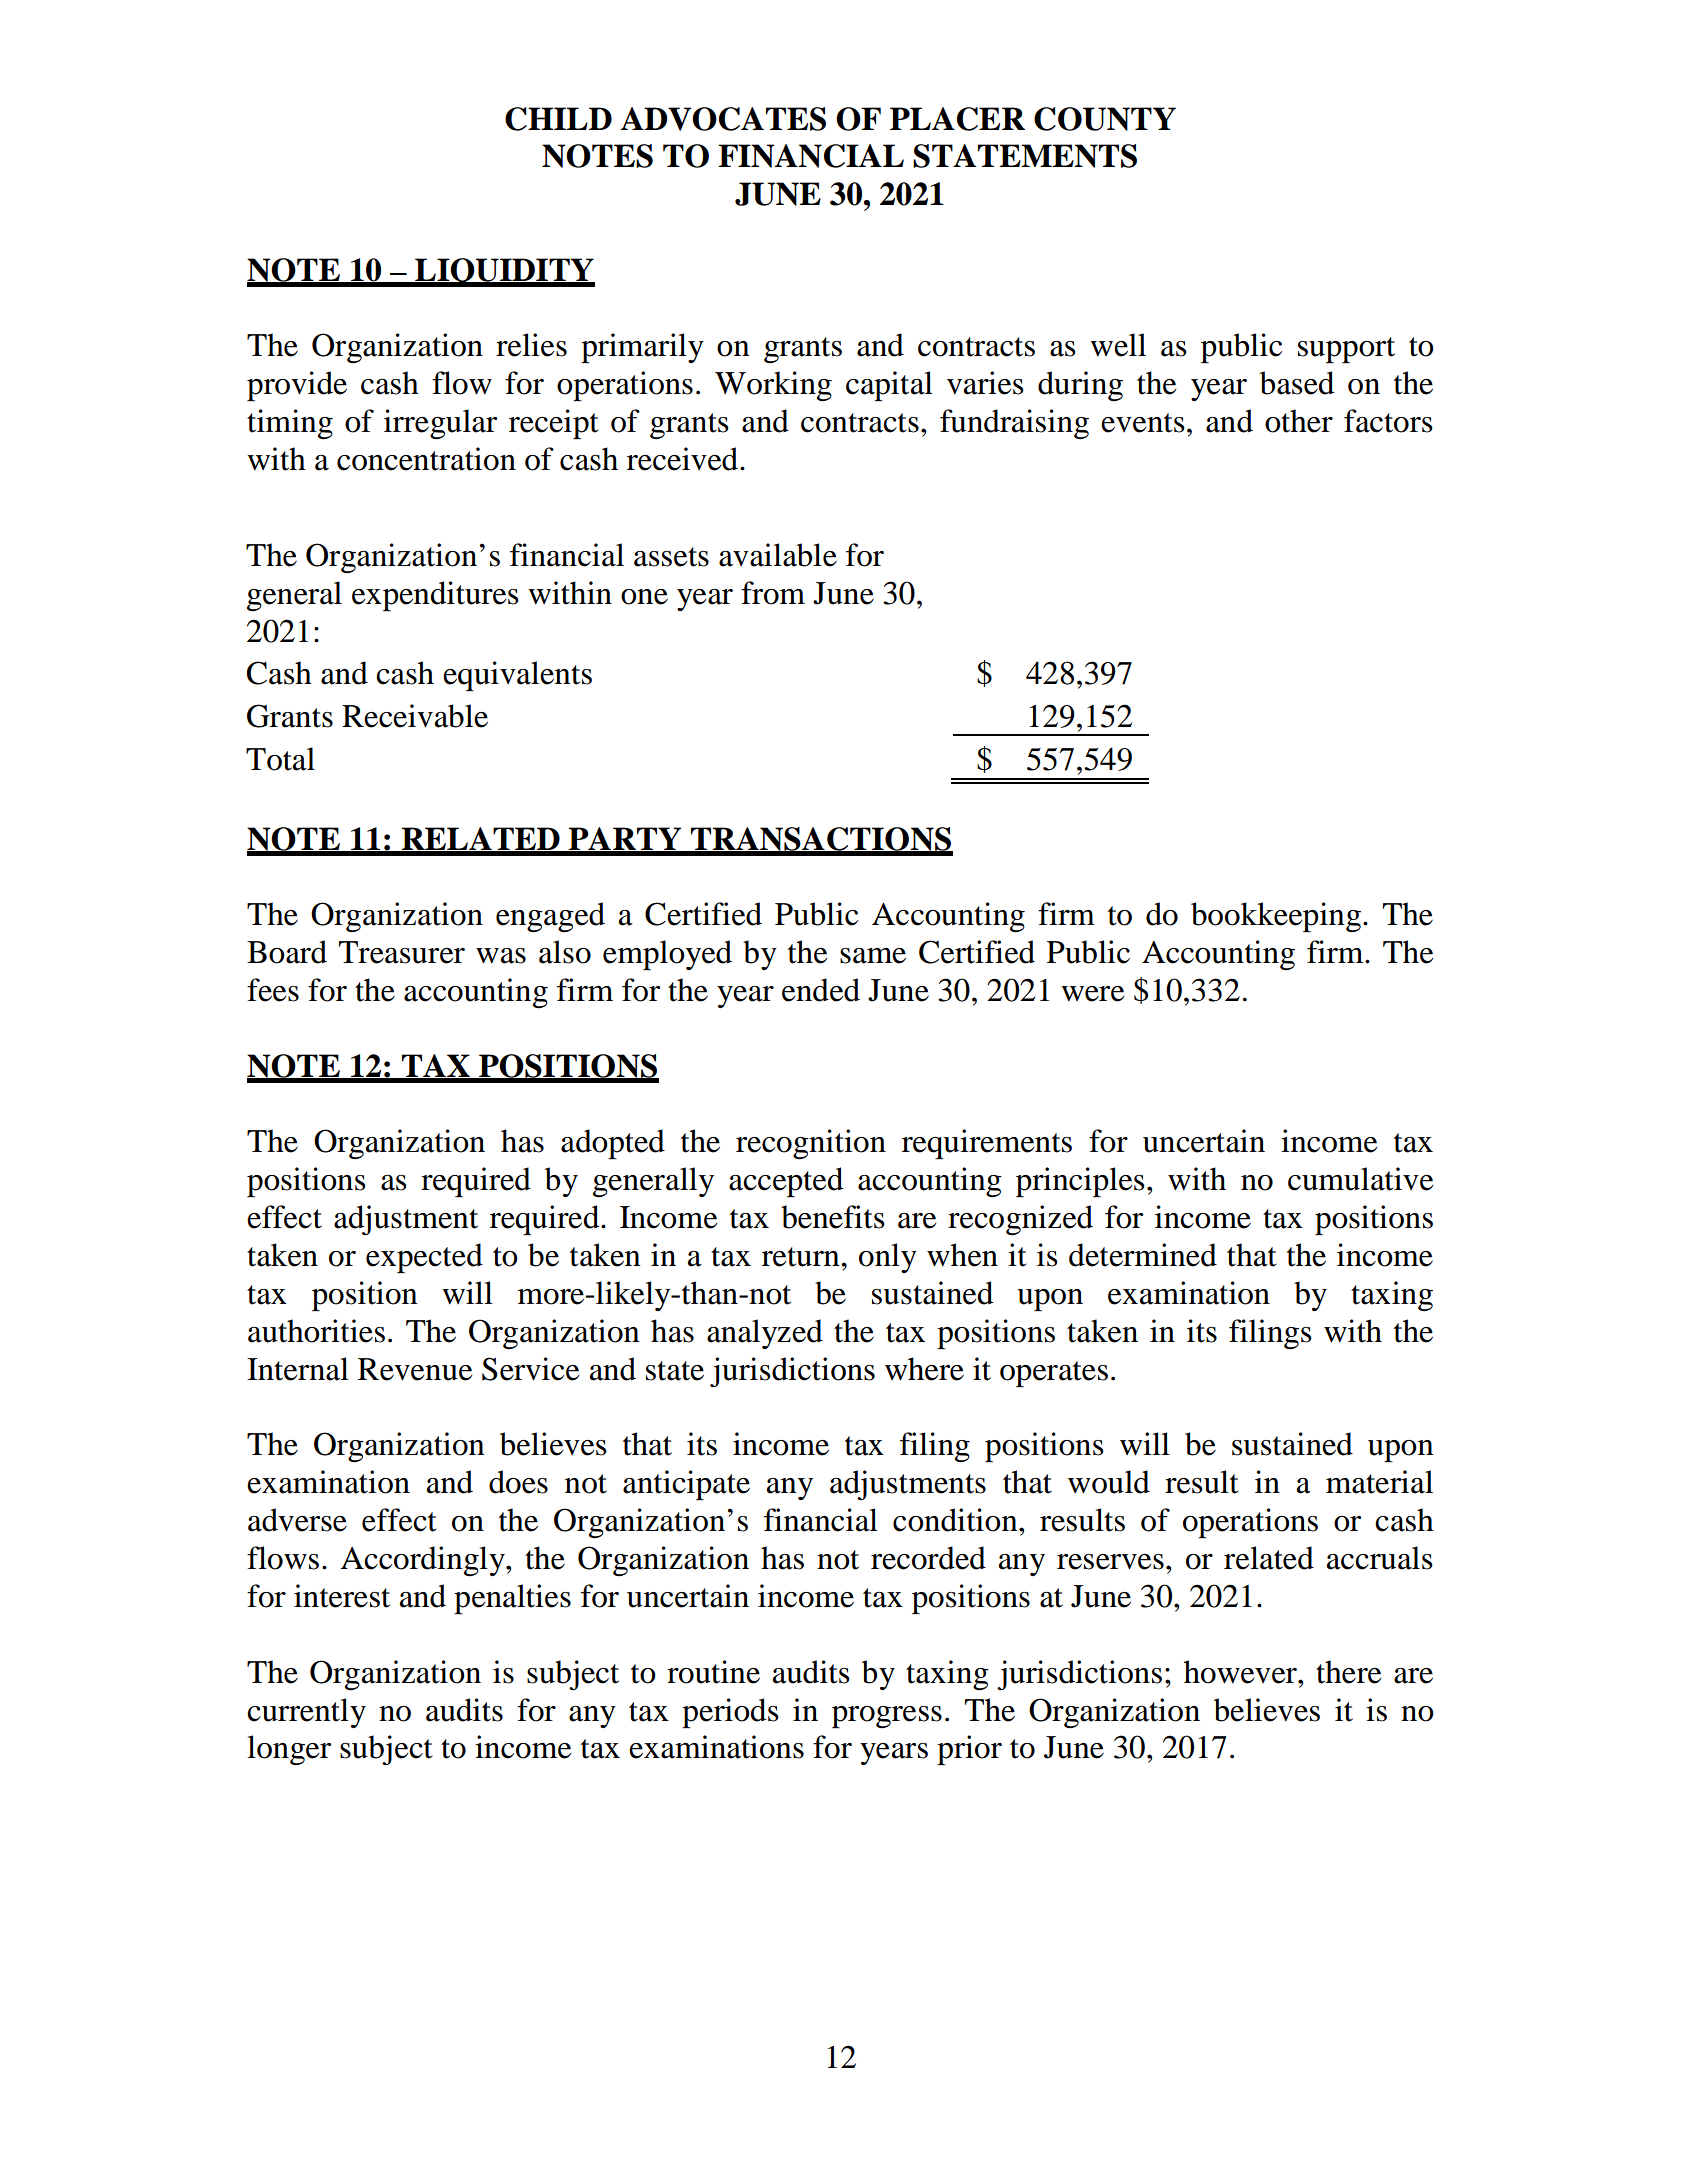  Describe the element at coordinates (306, 1713) in the document. I see `currently` at that location.
